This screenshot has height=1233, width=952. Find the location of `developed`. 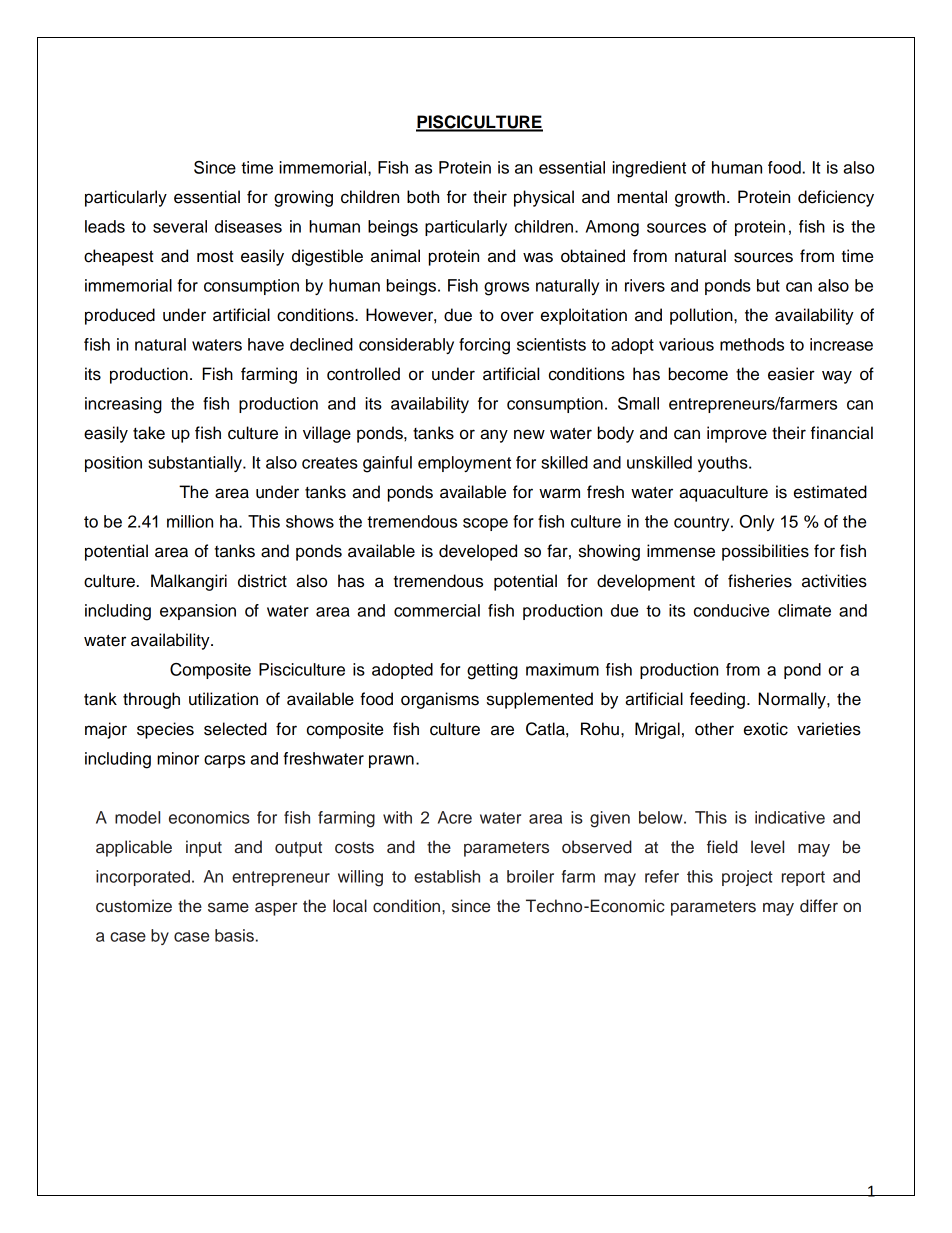

developed is located at coordinates (478, 552).
